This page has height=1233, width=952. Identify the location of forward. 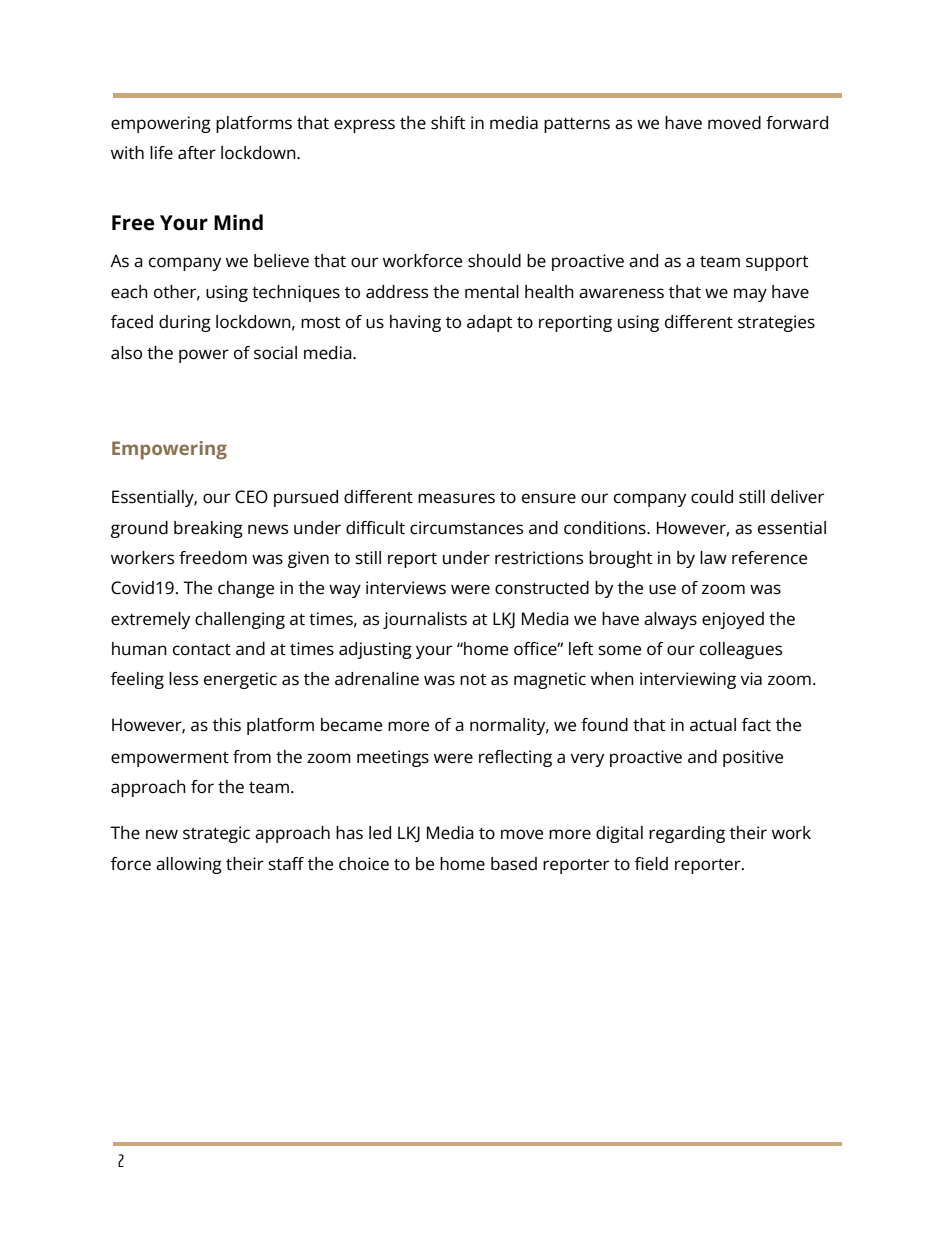
(797, 123).
